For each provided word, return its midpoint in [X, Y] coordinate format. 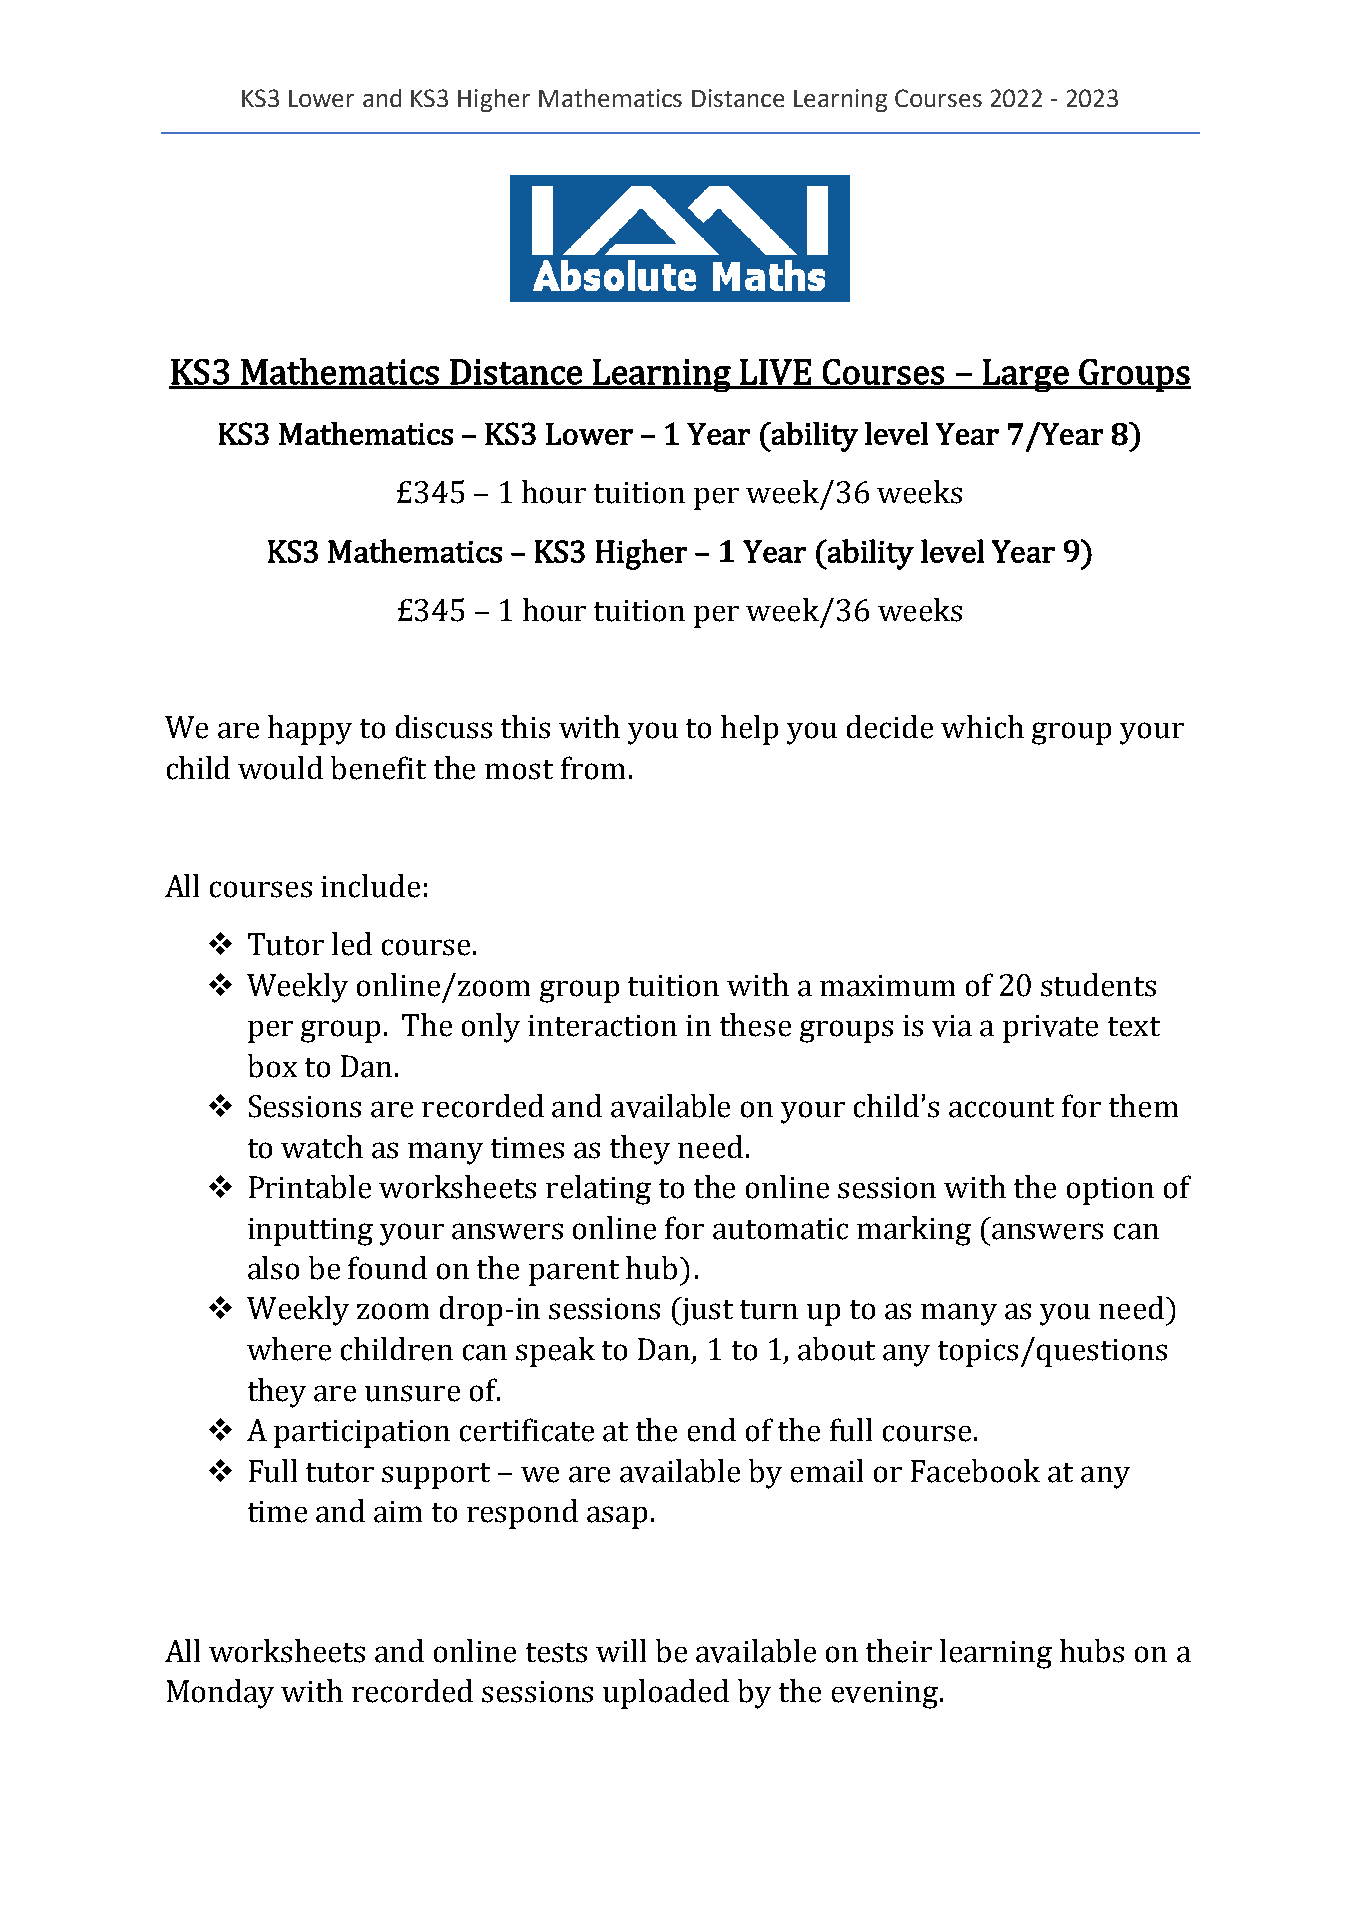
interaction [602, 1026]
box [272, 1066]
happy [310, 730]
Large [1026, 375]
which [982, 727]
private [1050, 1029]
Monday [220, 1694]
